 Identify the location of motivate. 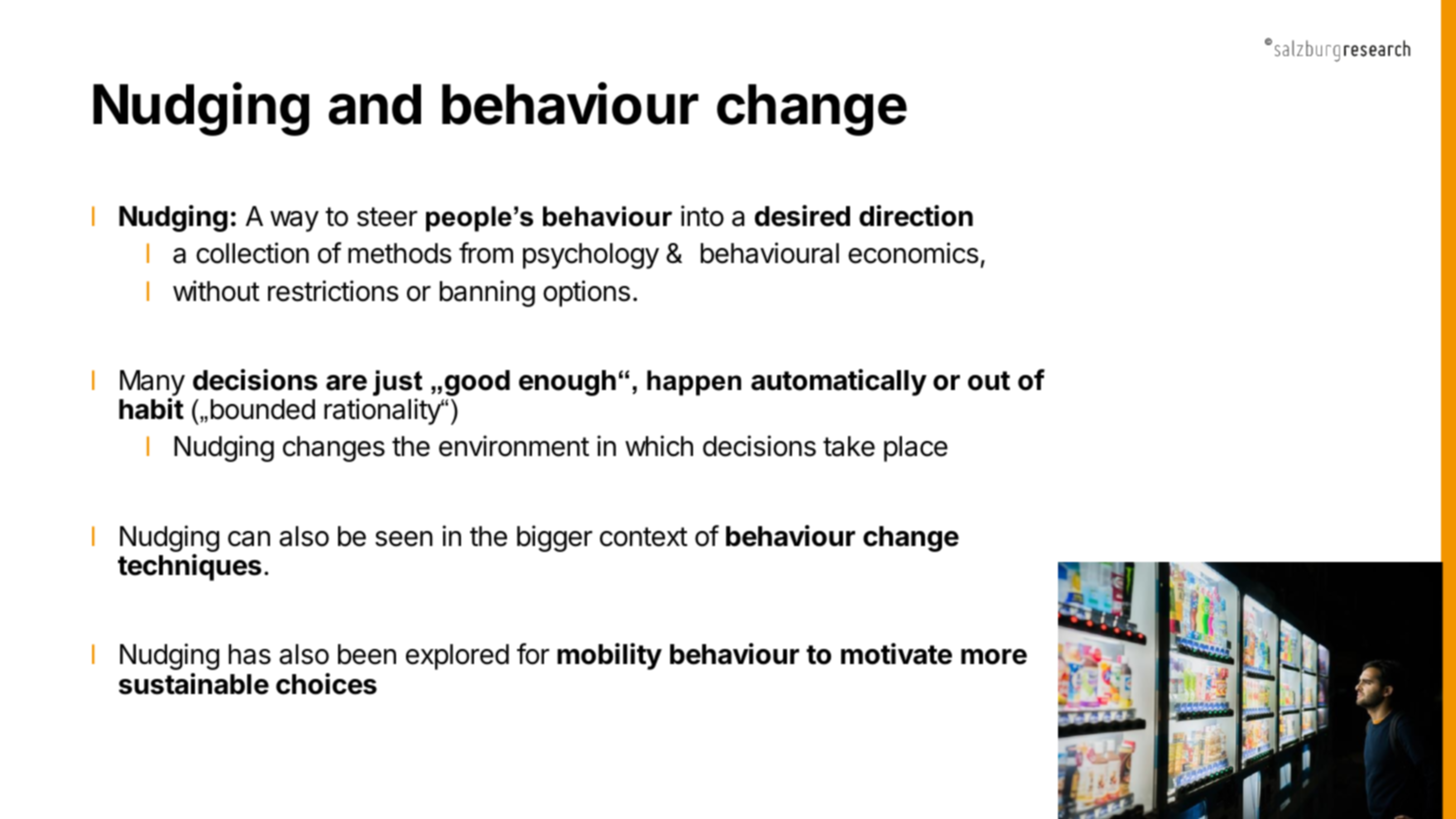
(896, 654).
